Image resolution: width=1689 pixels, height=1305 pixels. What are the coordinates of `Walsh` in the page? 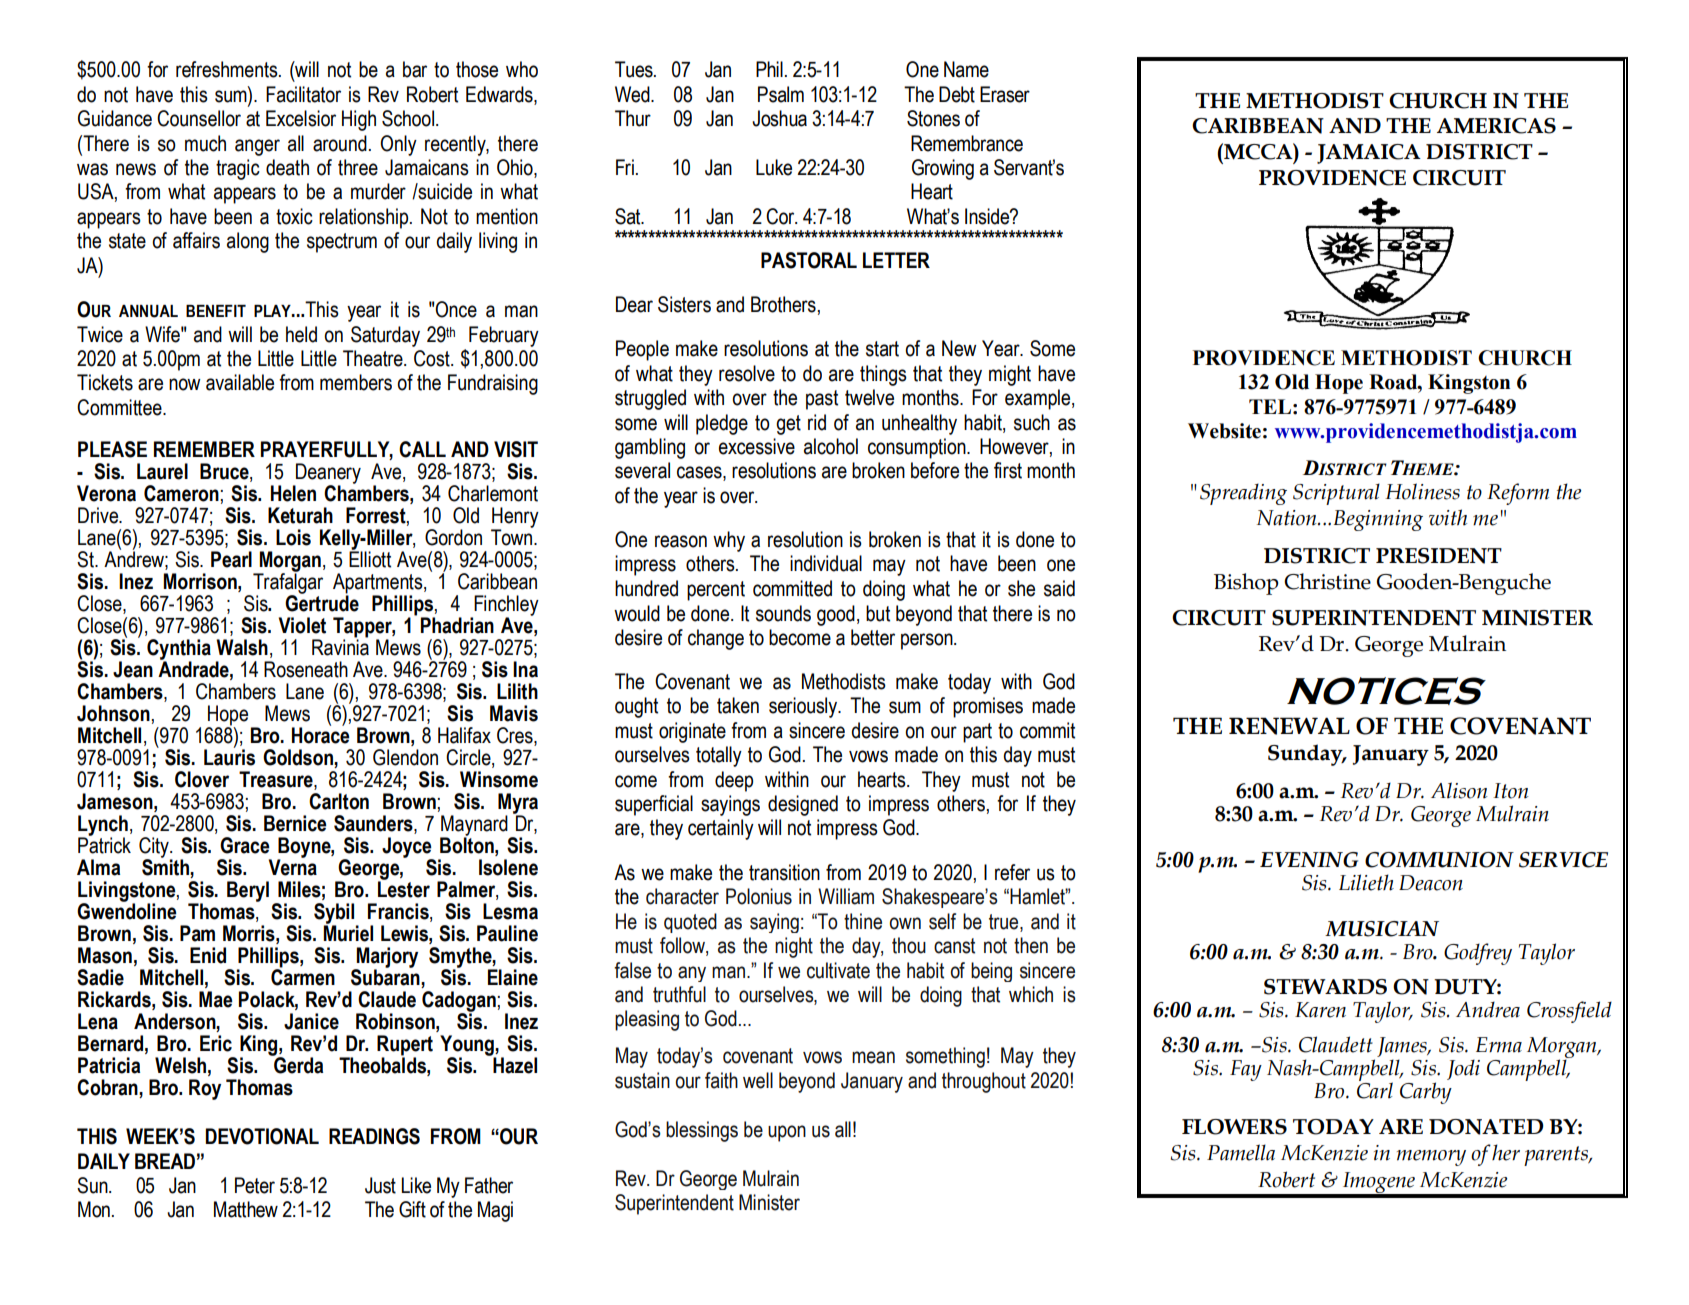 It's located at (242, 647).
